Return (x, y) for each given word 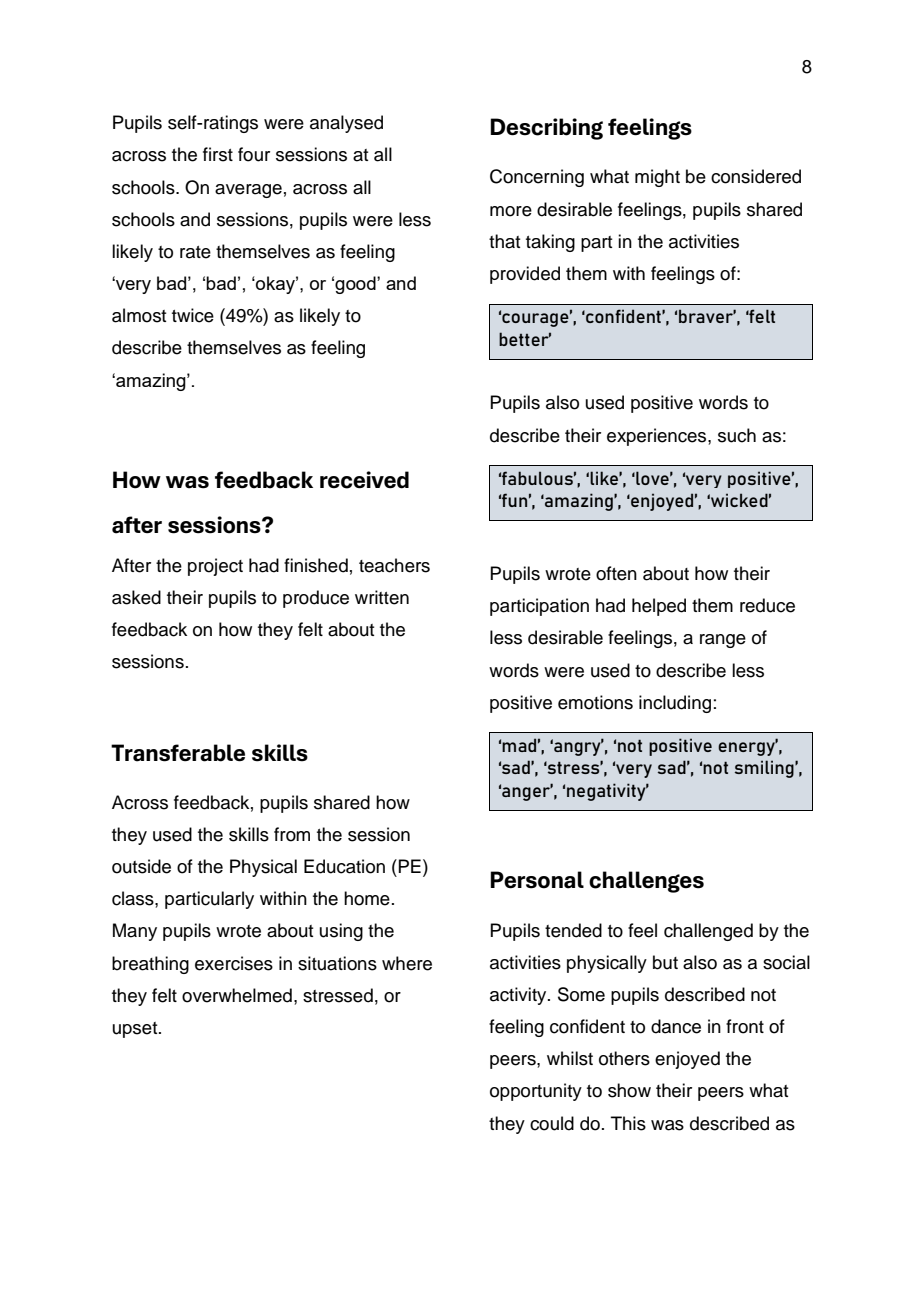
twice (193, 315)
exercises (234, 963)
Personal (537, 880)
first (218, 154)
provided (525, 275)
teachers (394, 565)
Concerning (537, 178)
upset (136, 1030)
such (737, 435)
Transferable (178, 753)
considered (756, 176)
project (215, 567)
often (616, 573)
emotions (595, 702)
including (675, 704)
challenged (708, 932)
